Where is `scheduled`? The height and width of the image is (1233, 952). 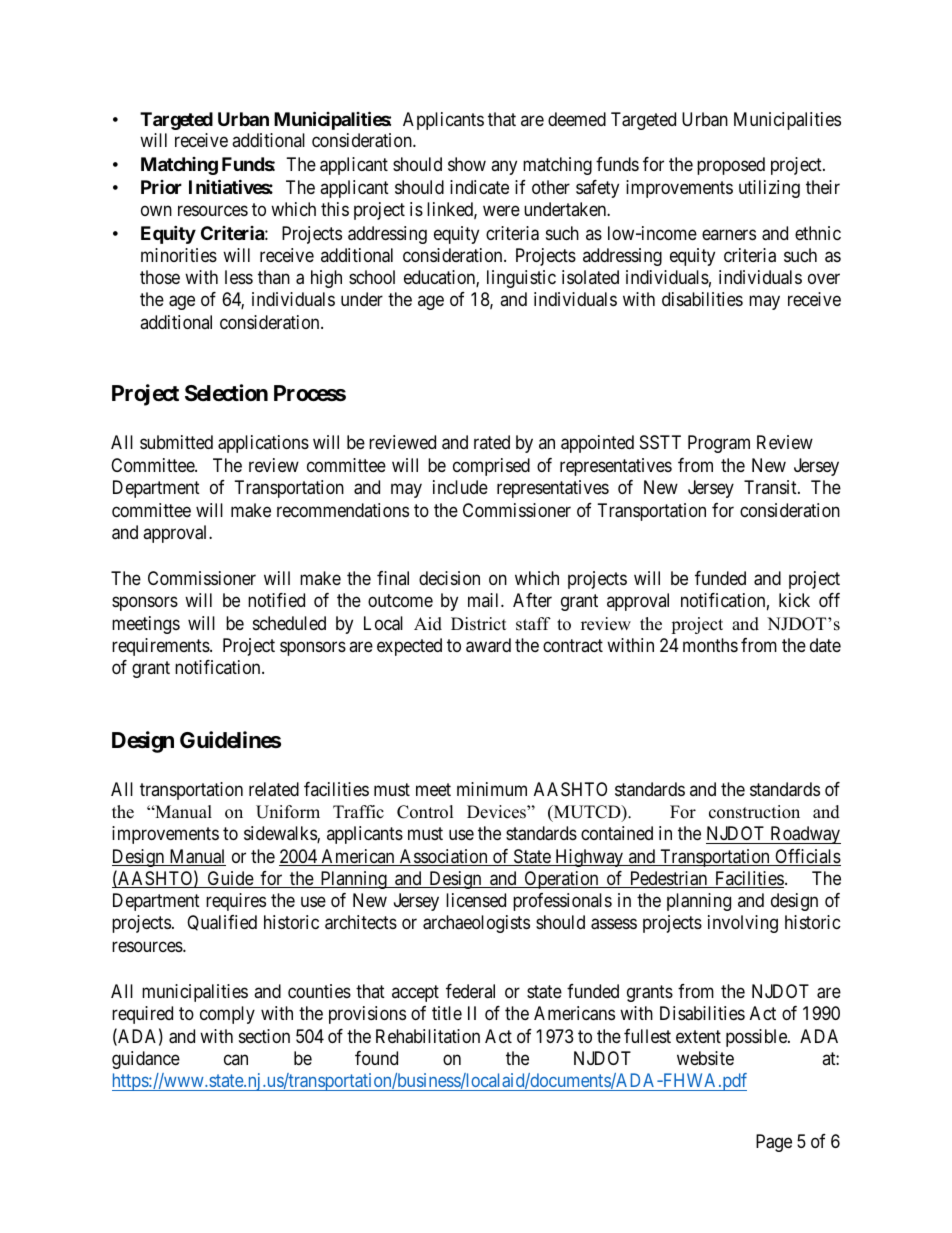
scheduled is located at coordinates (289, 623).
